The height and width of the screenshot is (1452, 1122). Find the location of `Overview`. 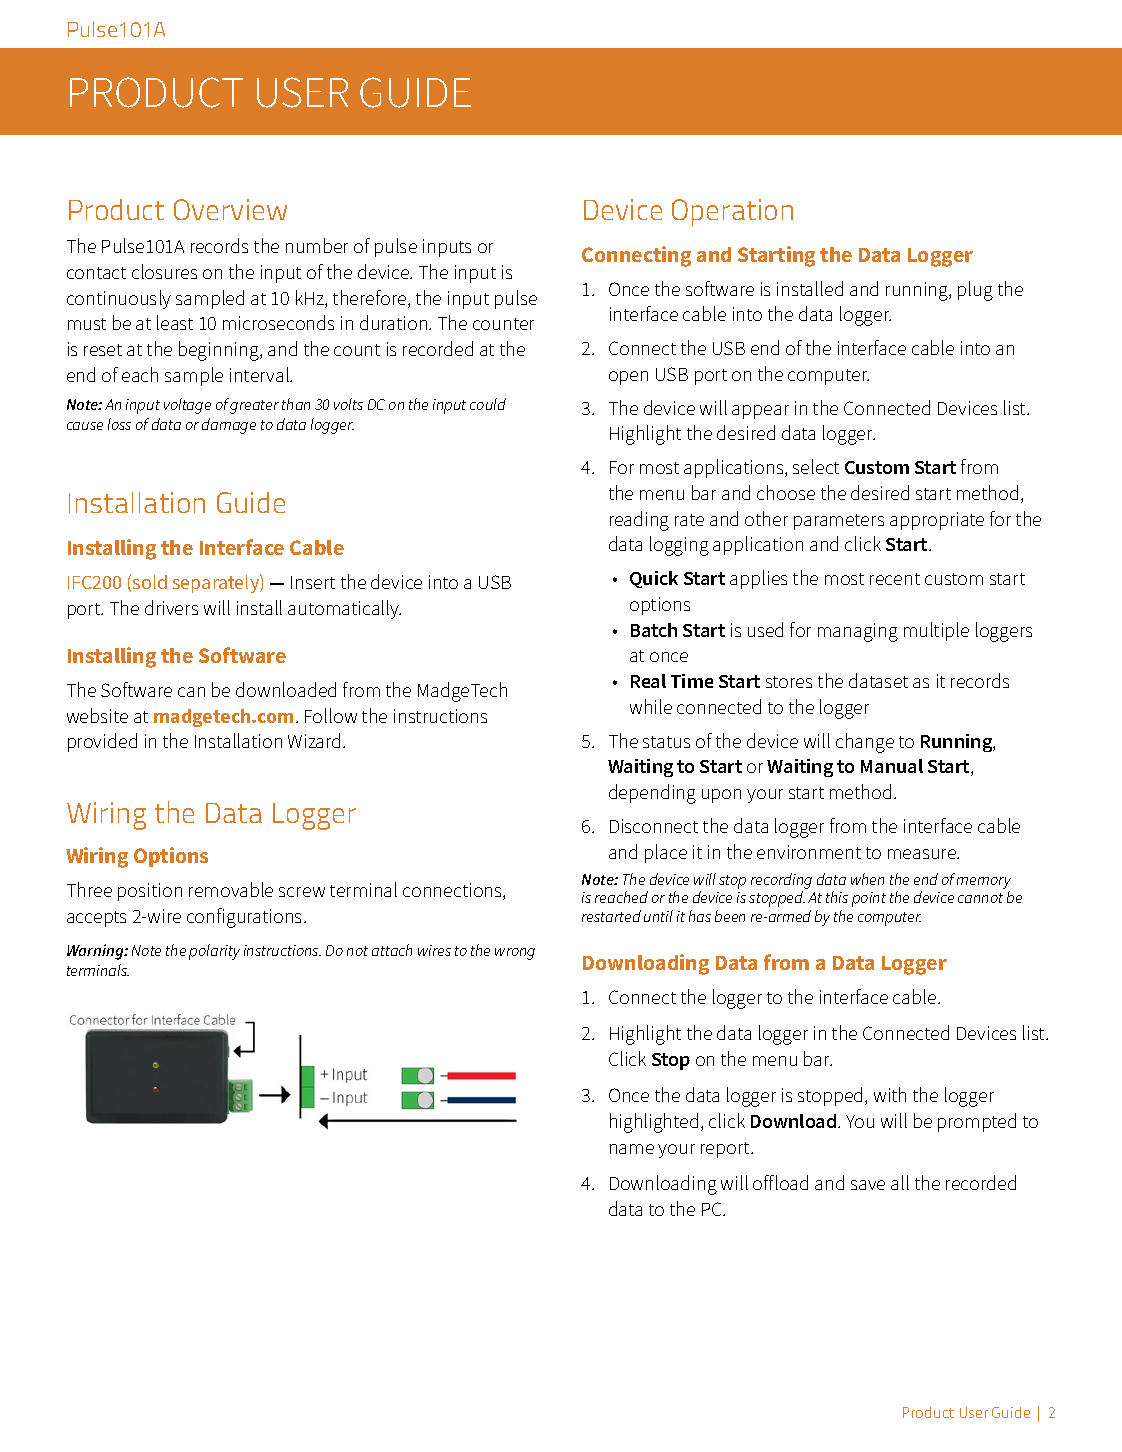

Overview is located at coordinates (230, 209).
